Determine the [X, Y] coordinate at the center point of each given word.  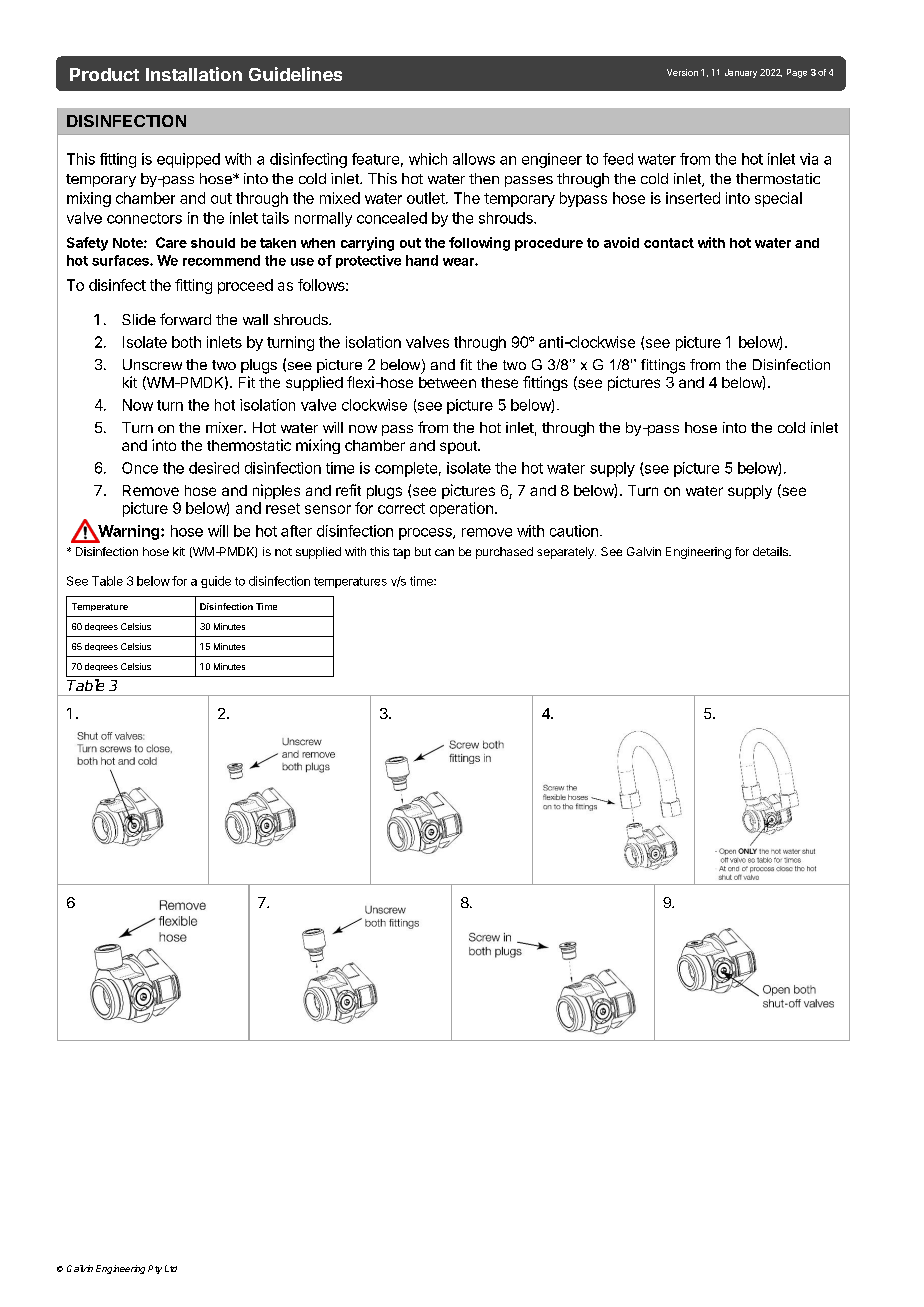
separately [566, 553]
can [444, 552]
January [741, 73]
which [428, 159]
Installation [194, 74]
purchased [504, 553]
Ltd [171, 1268]
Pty [155, 1269]
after [296, 531]
